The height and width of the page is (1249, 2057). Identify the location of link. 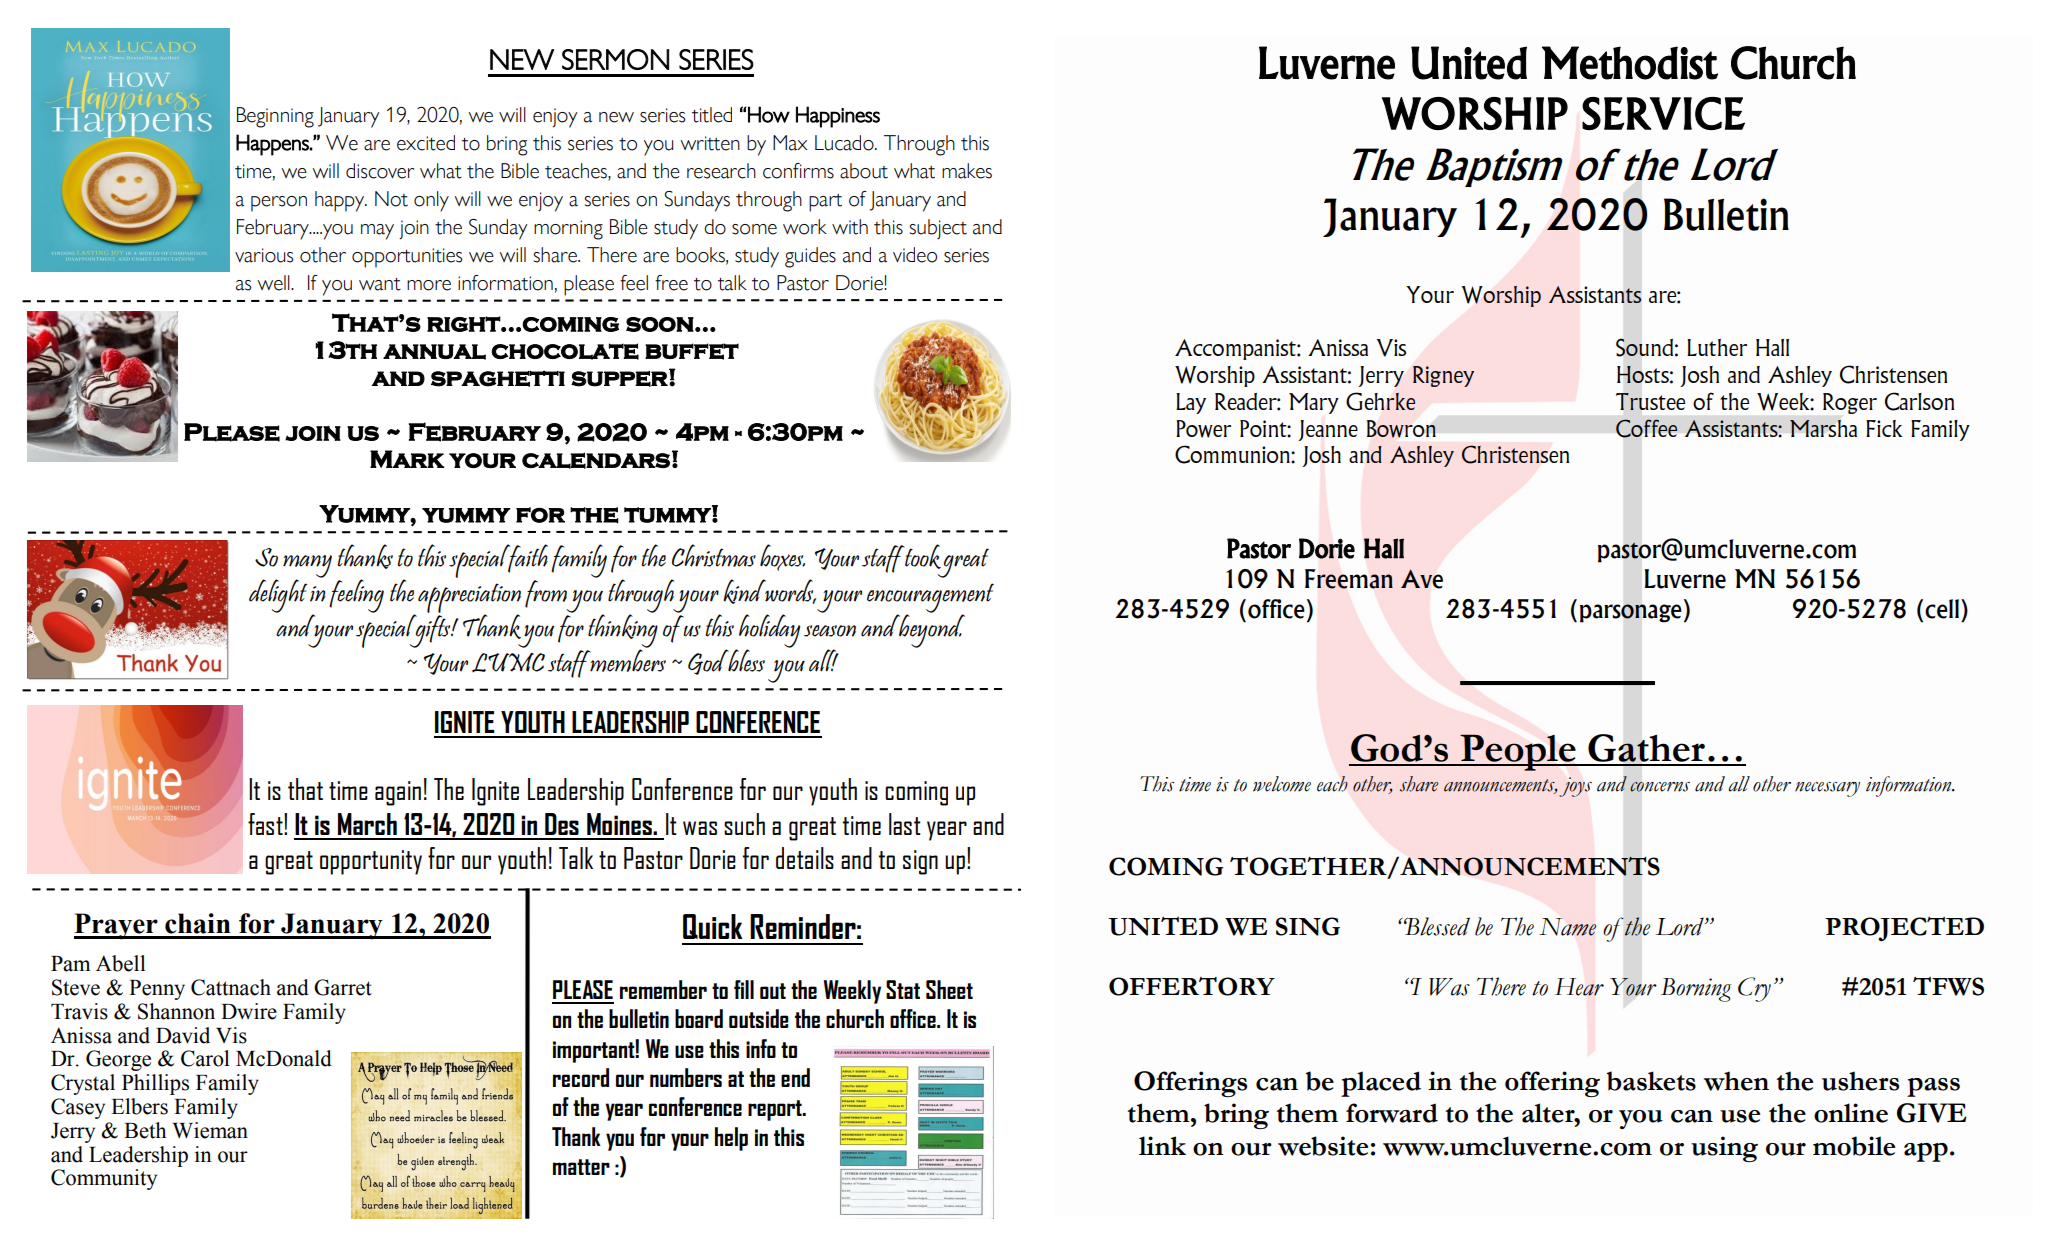
(1162, 1145).
